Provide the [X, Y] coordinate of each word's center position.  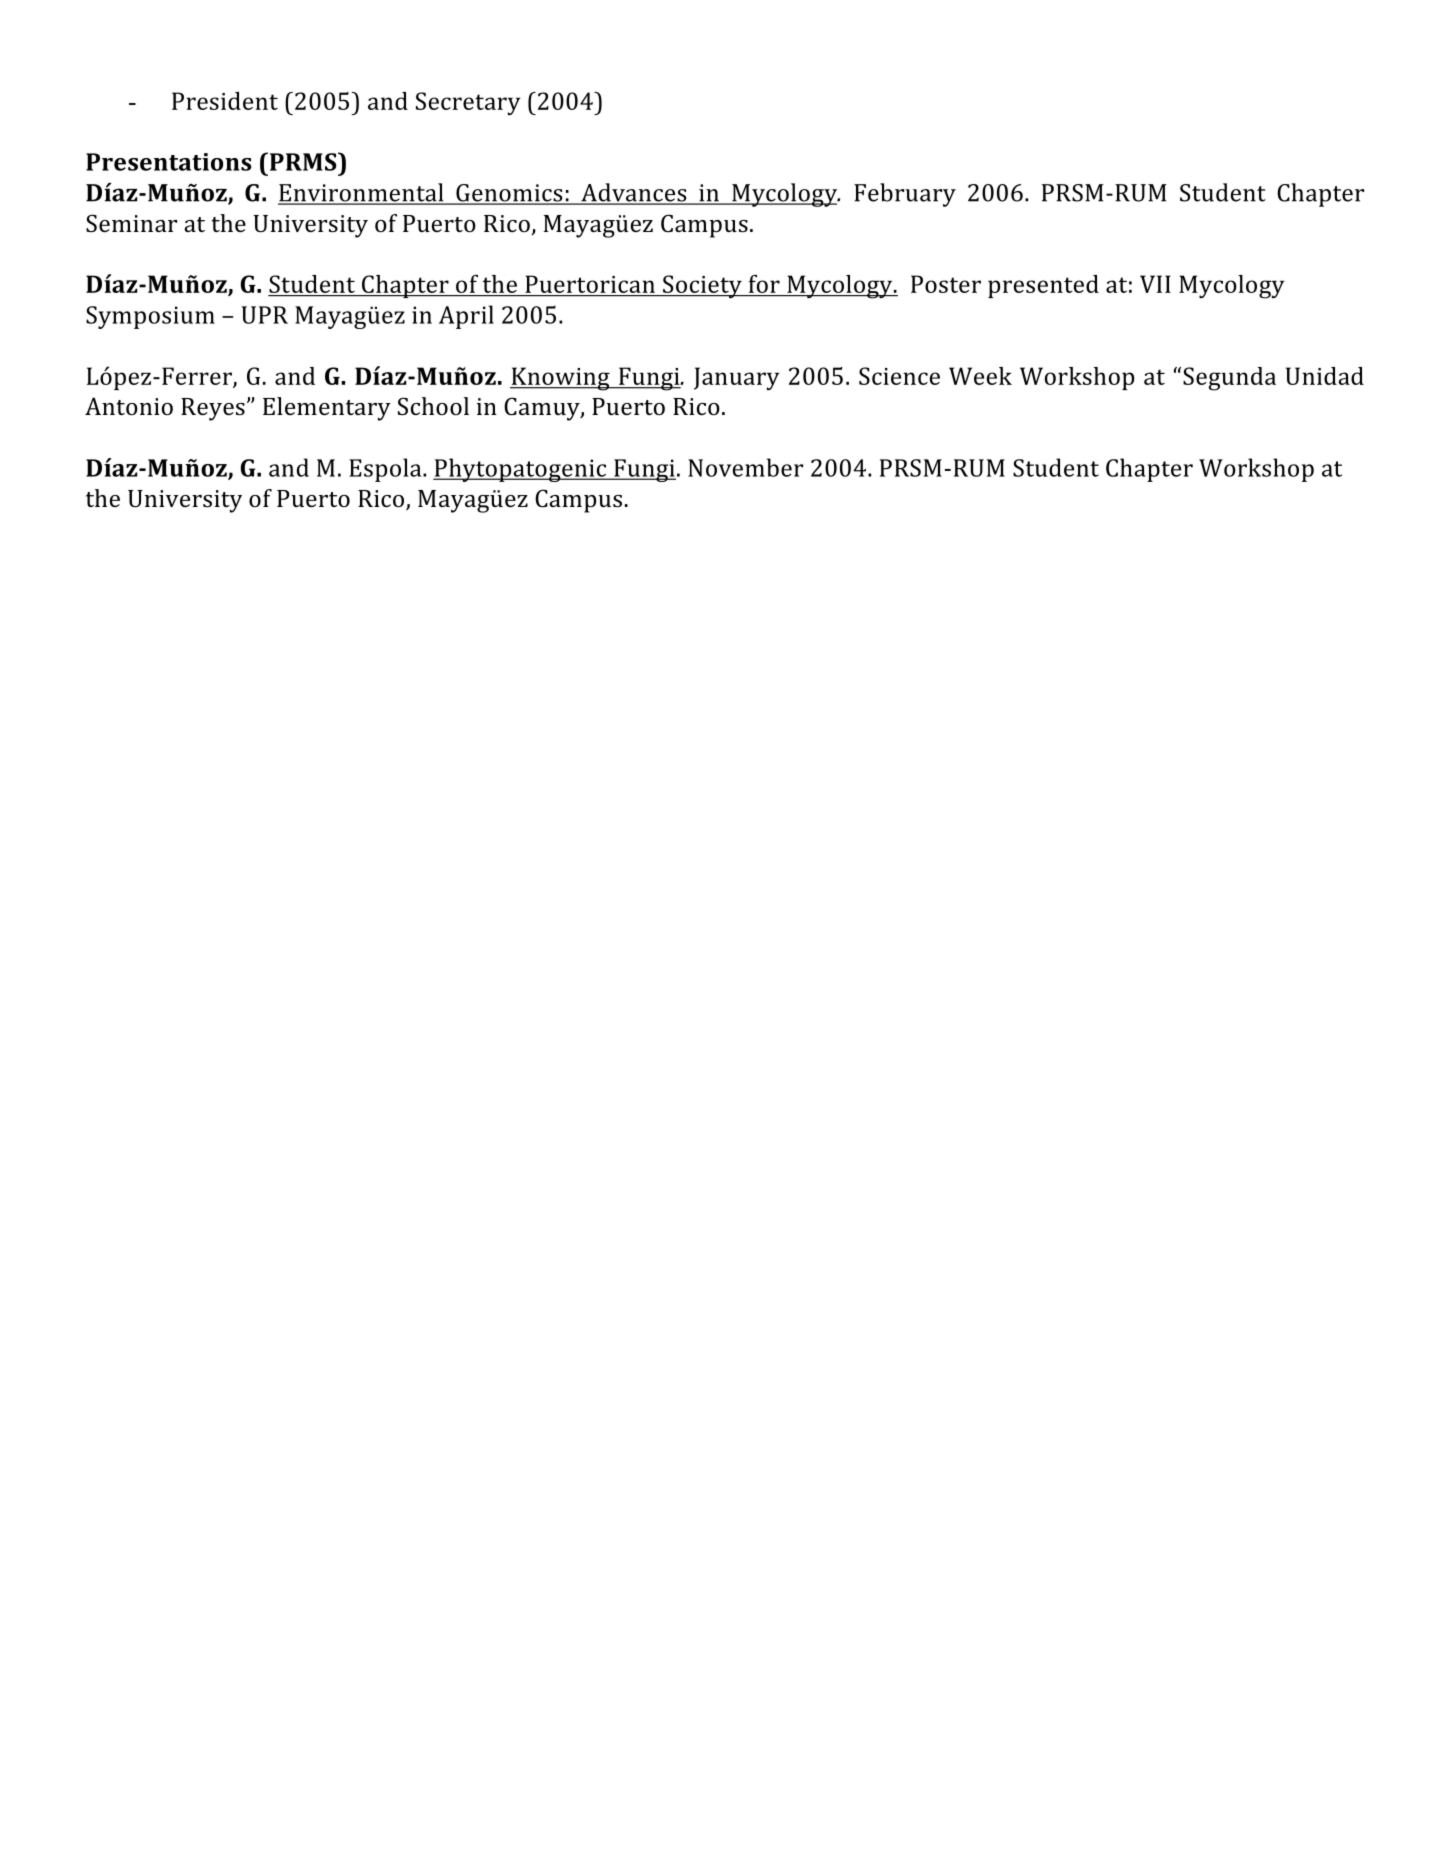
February [905, 195]
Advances [634, 193]
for [764, 284]
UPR [264, 315]
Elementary [327, 409]
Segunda [1229, 379]
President [225, 101]
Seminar [131, 223]
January [737, 378]
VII [1155, 284]
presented [1043, 286]
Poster [946, 284]
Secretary [468, 103]
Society [702, 286]
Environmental [362, 193]
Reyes [213, 409]
